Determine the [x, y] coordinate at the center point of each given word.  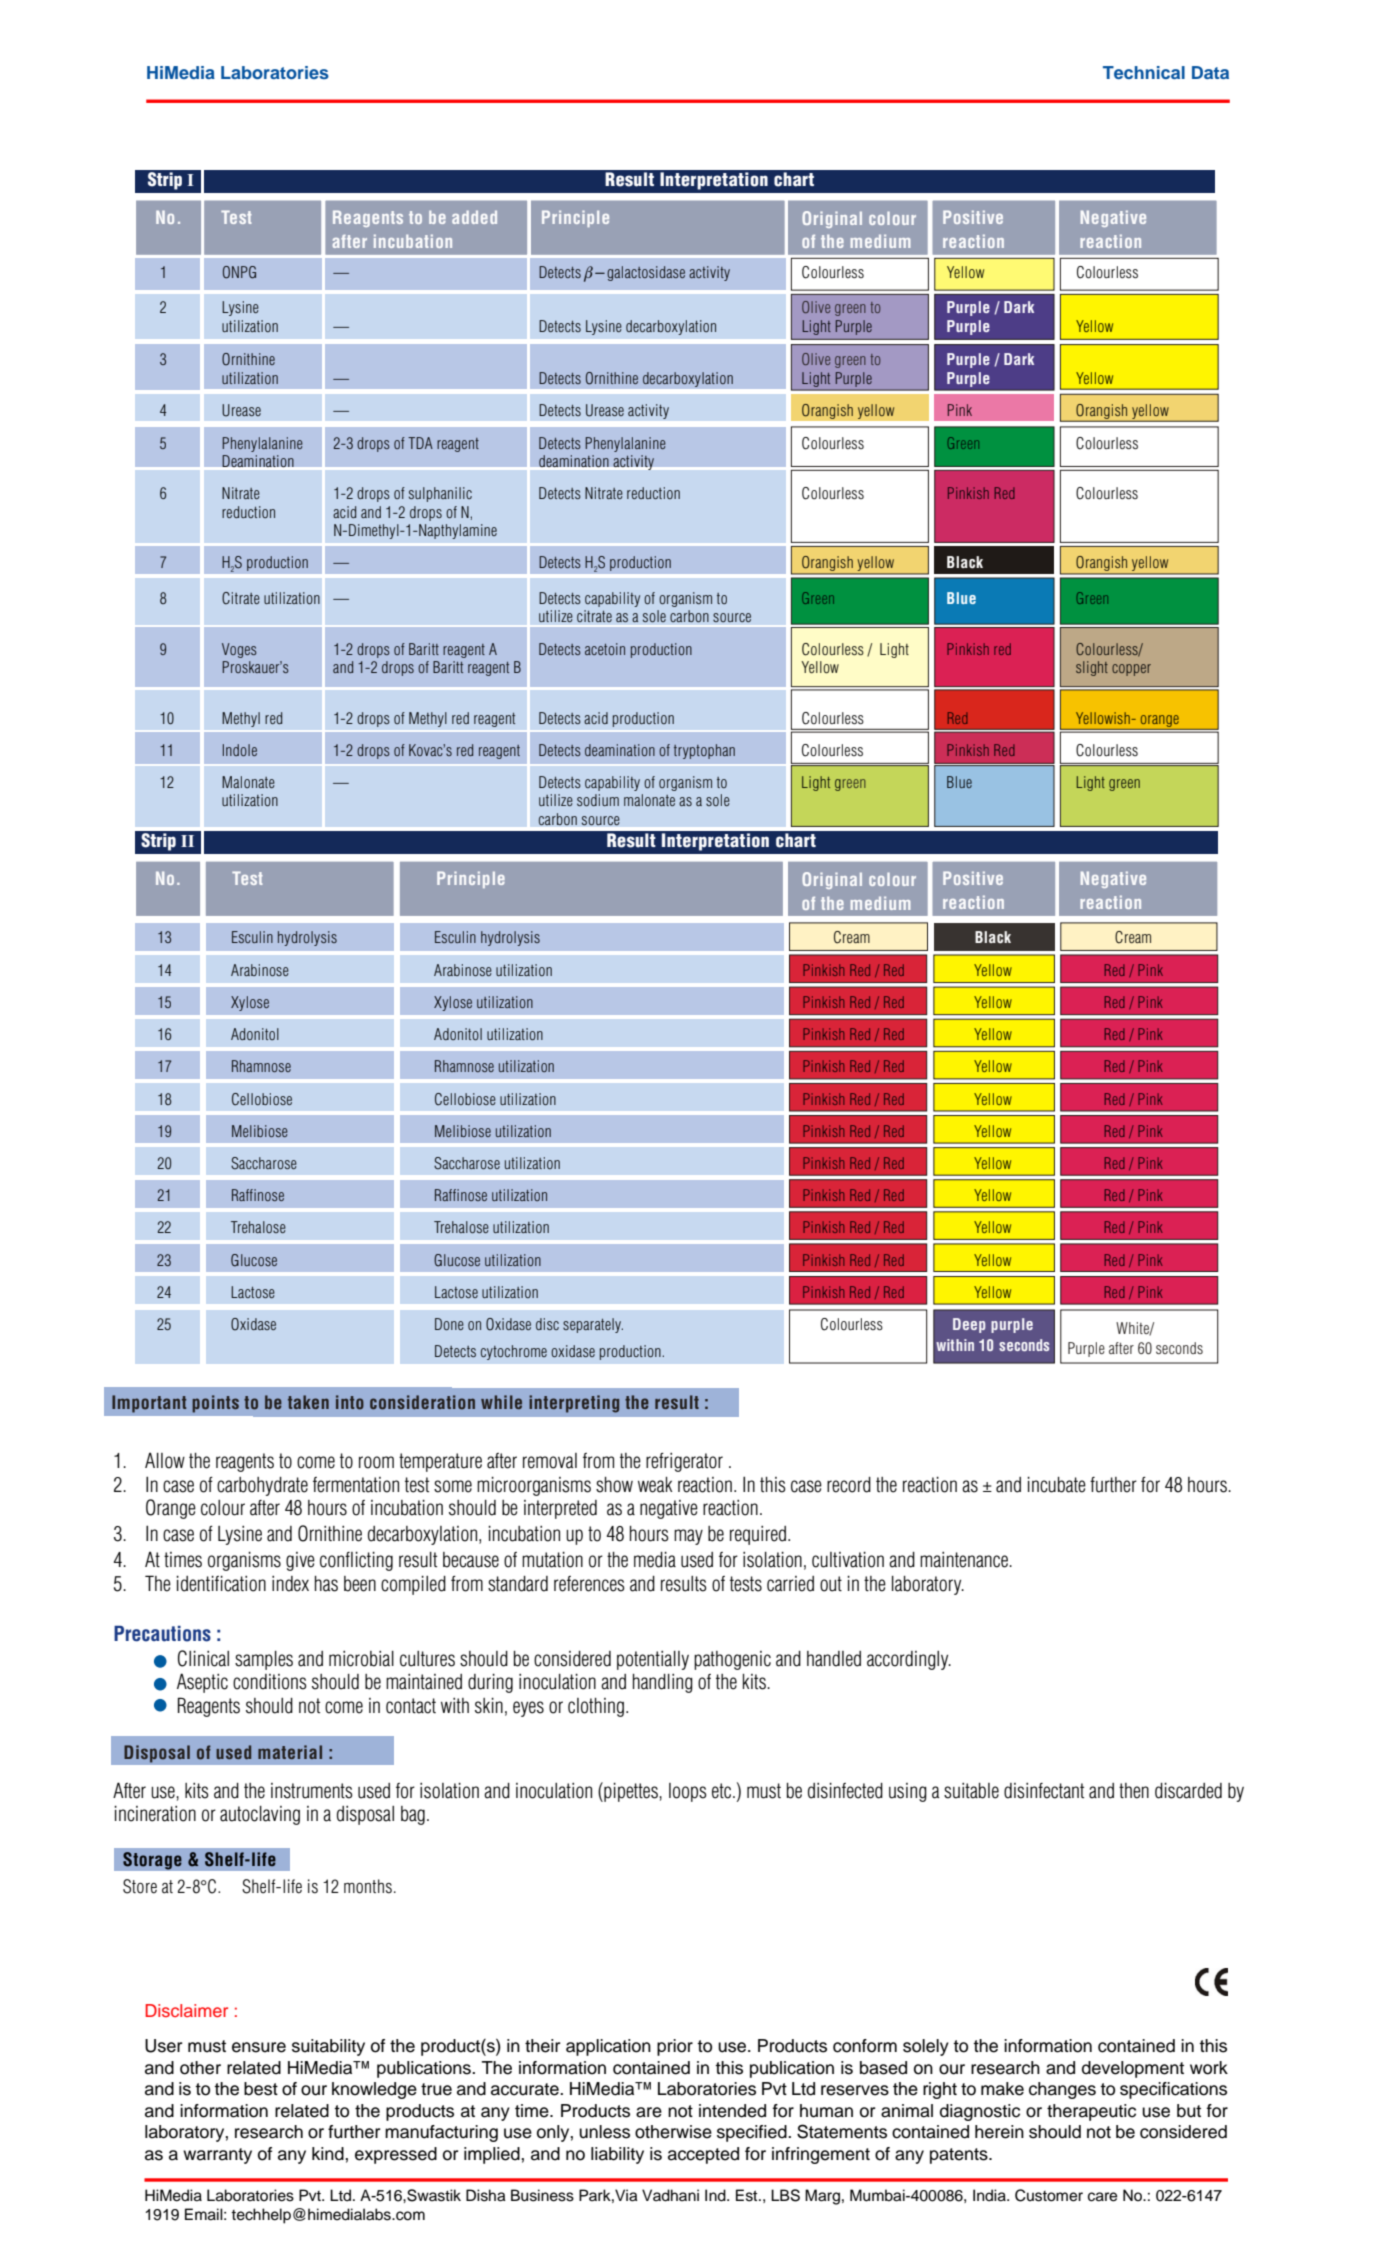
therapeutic [1091, 2112]
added [474, 217]
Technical [1144, 72]
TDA [420, 443]
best [261, 2089]
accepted [703, 2155]
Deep [969, 1325]
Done [449, 1324]
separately [593, 1325]
